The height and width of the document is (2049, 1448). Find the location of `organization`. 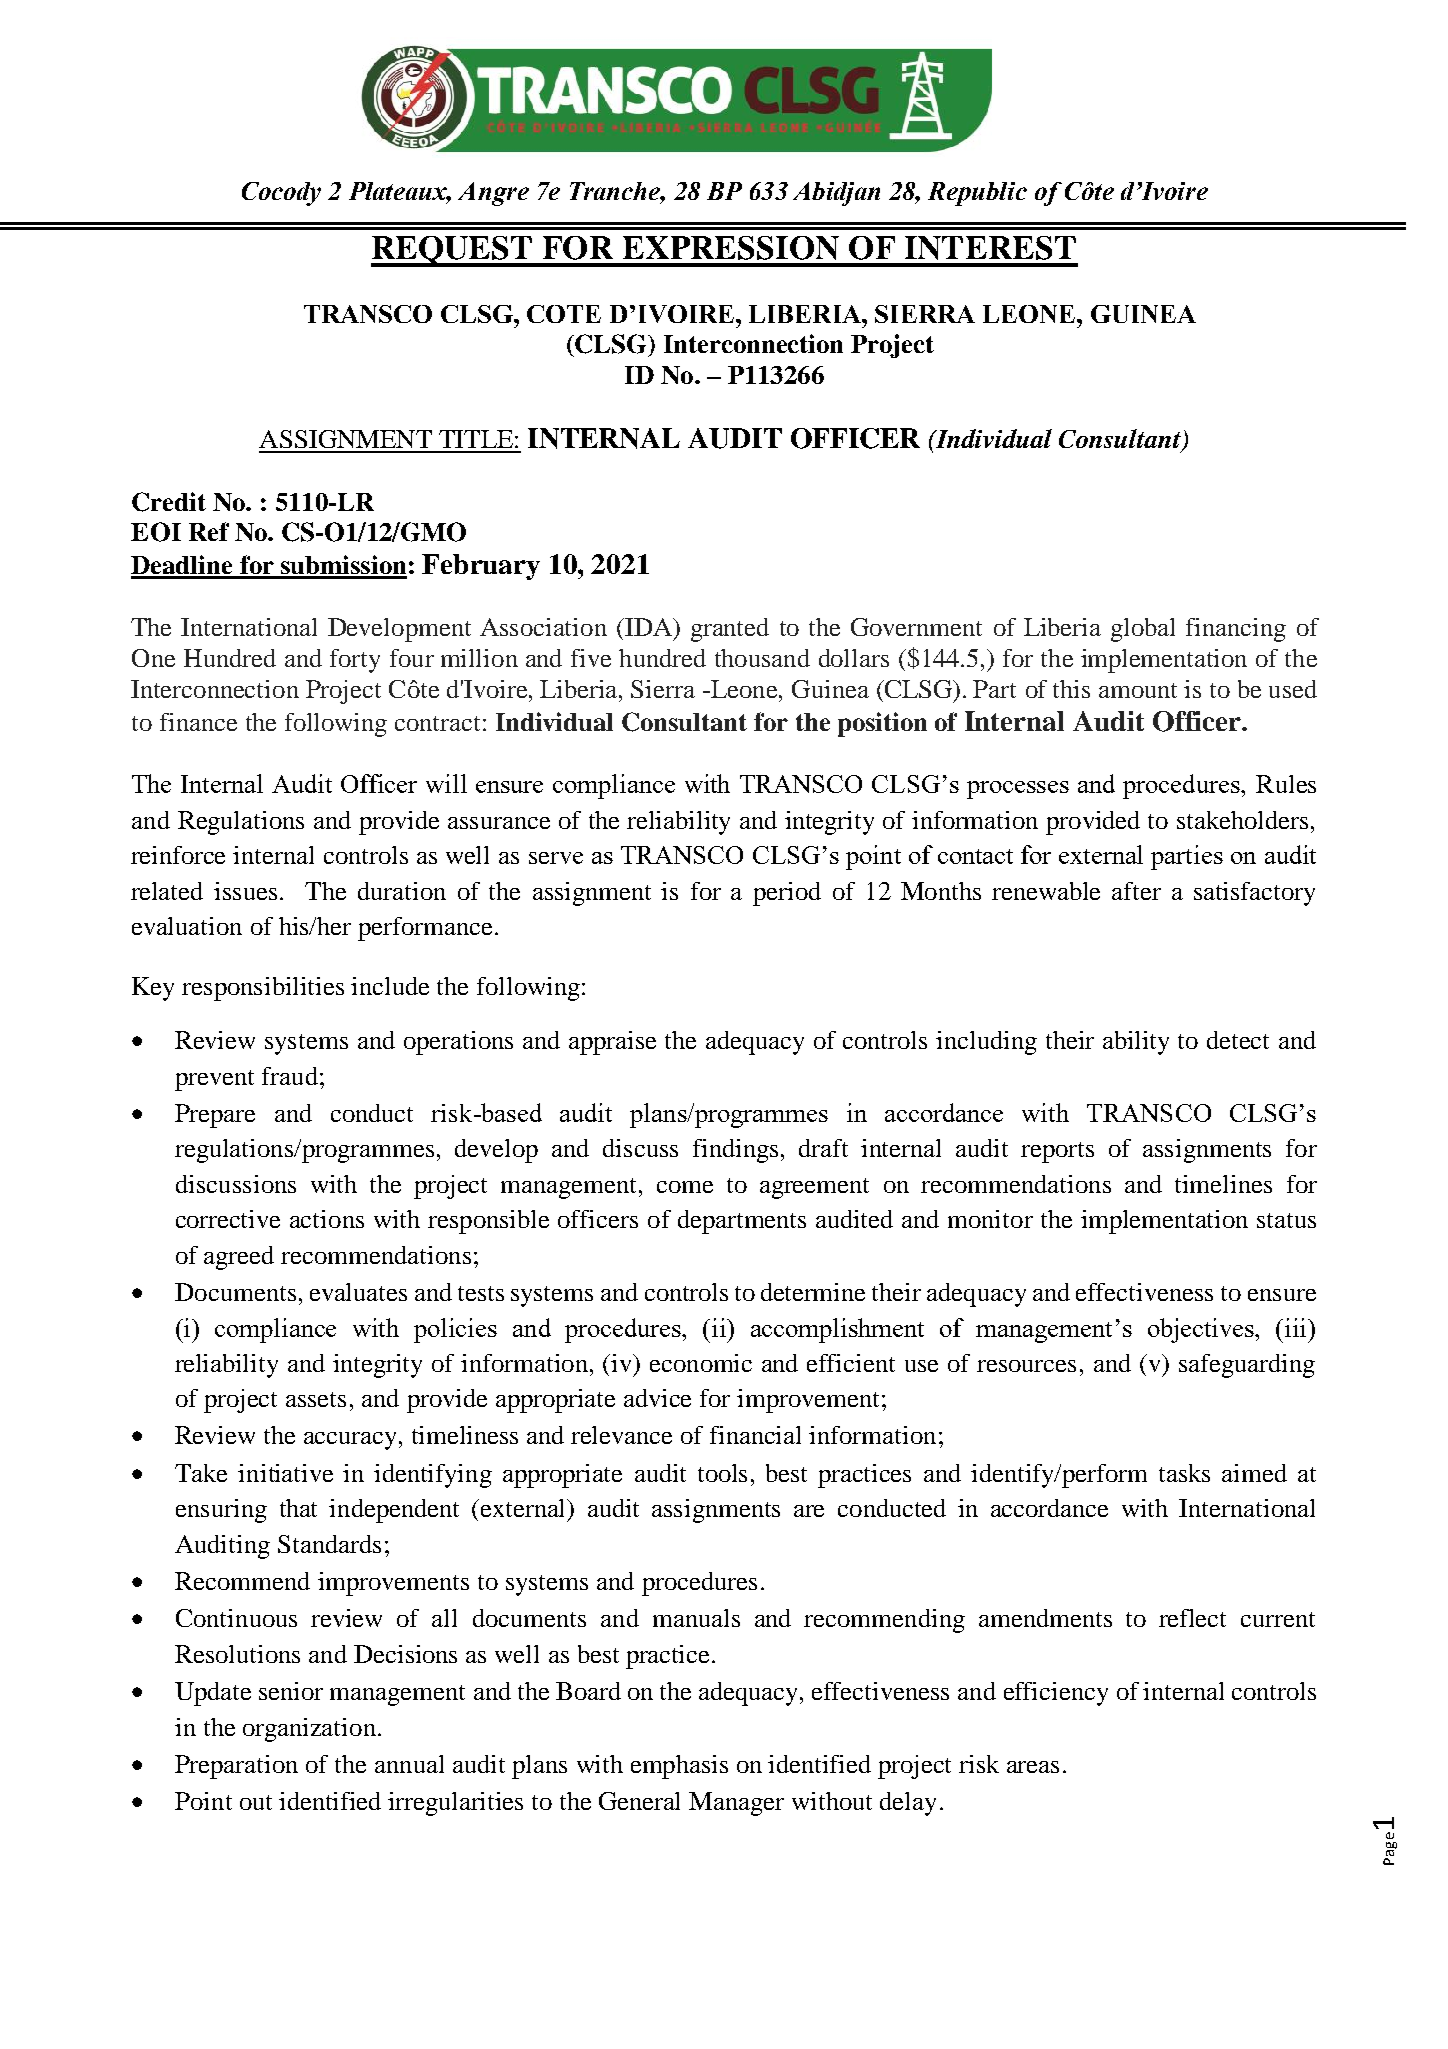

organization is located at coordinates (309, 1730).
